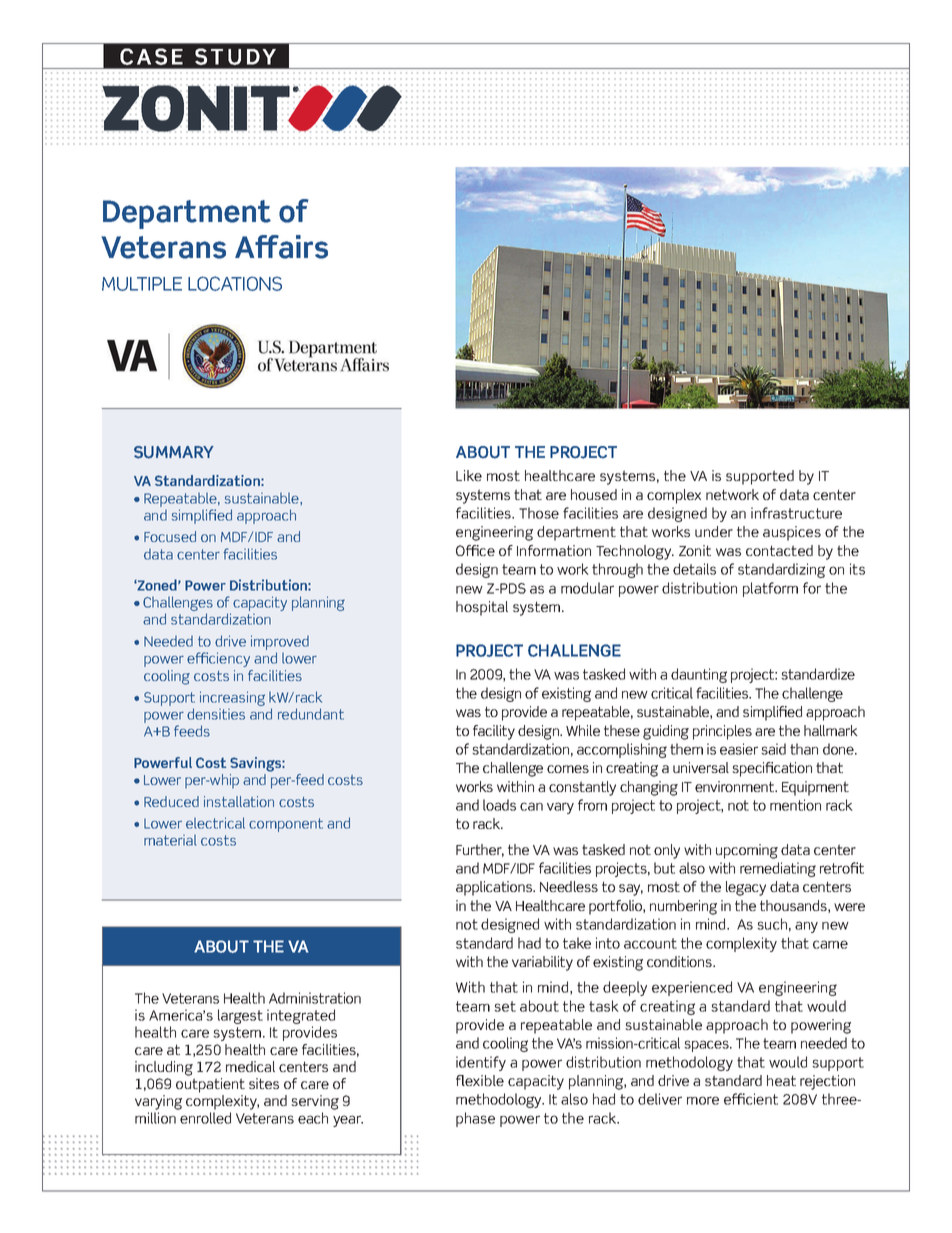 This document has width=952, height=1233. I want to click on Focused, so click(170, 536).
